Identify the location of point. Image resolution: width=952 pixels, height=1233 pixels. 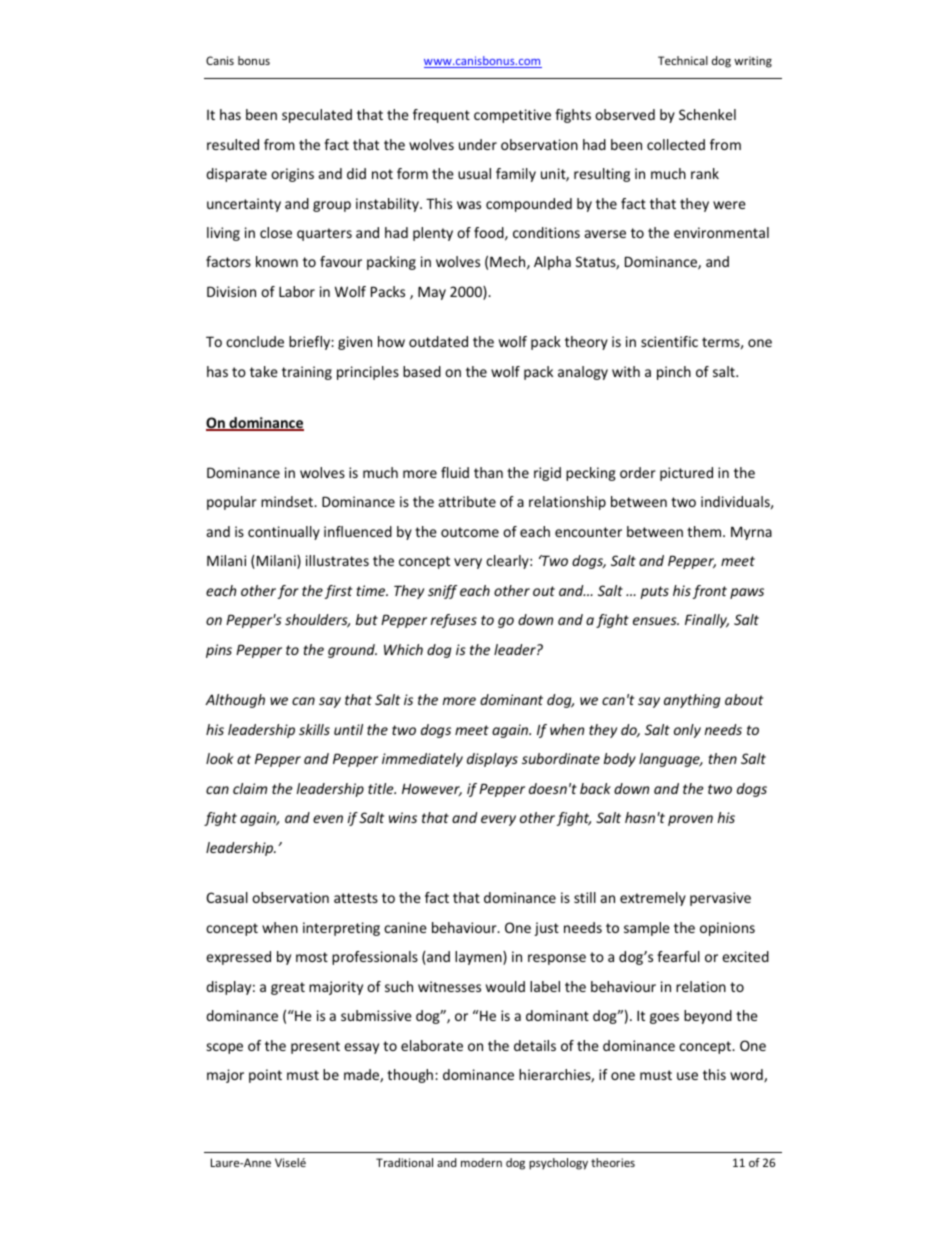
(265, 1076).
